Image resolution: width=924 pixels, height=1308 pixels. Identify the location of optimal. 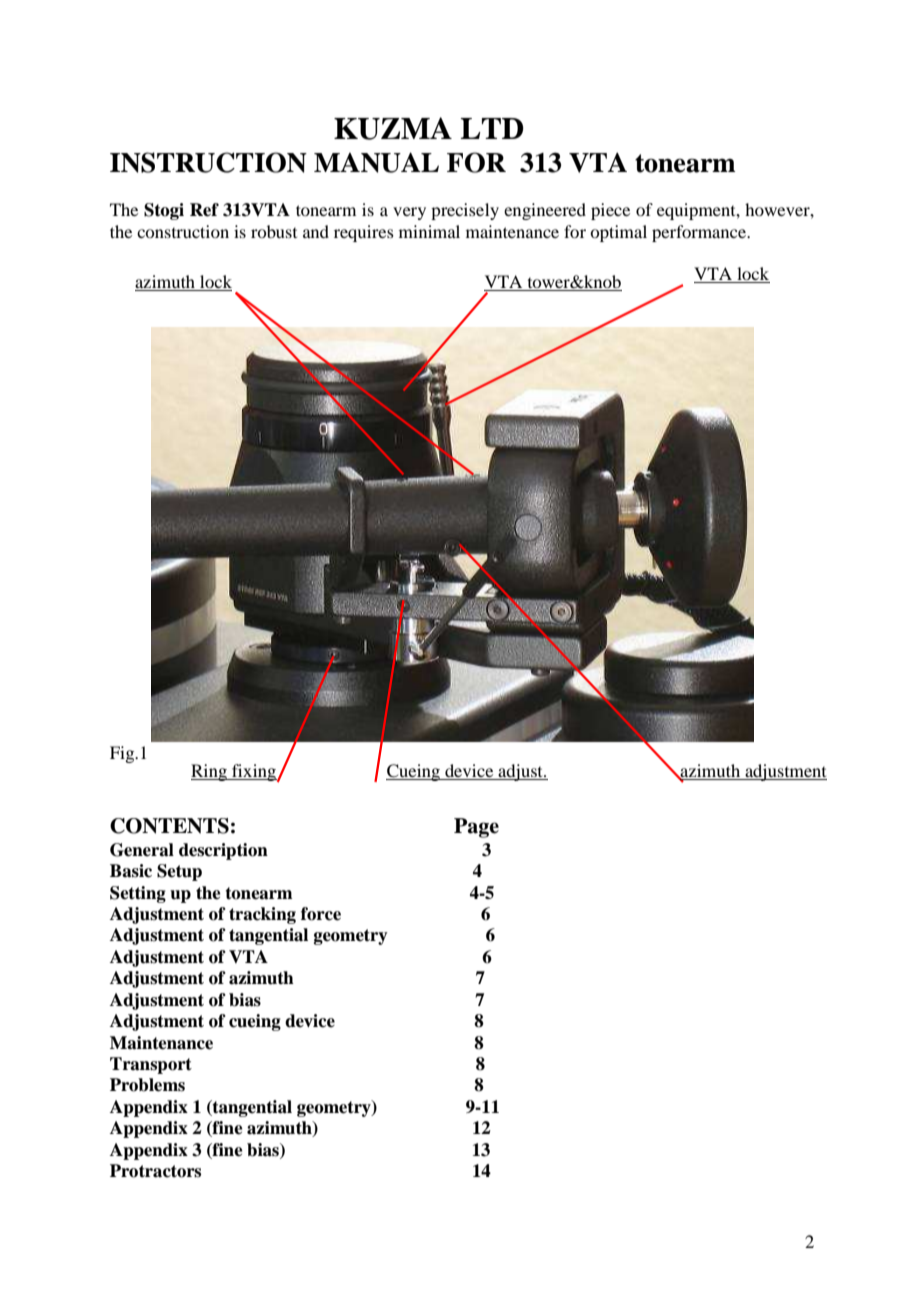
(618, 233).
